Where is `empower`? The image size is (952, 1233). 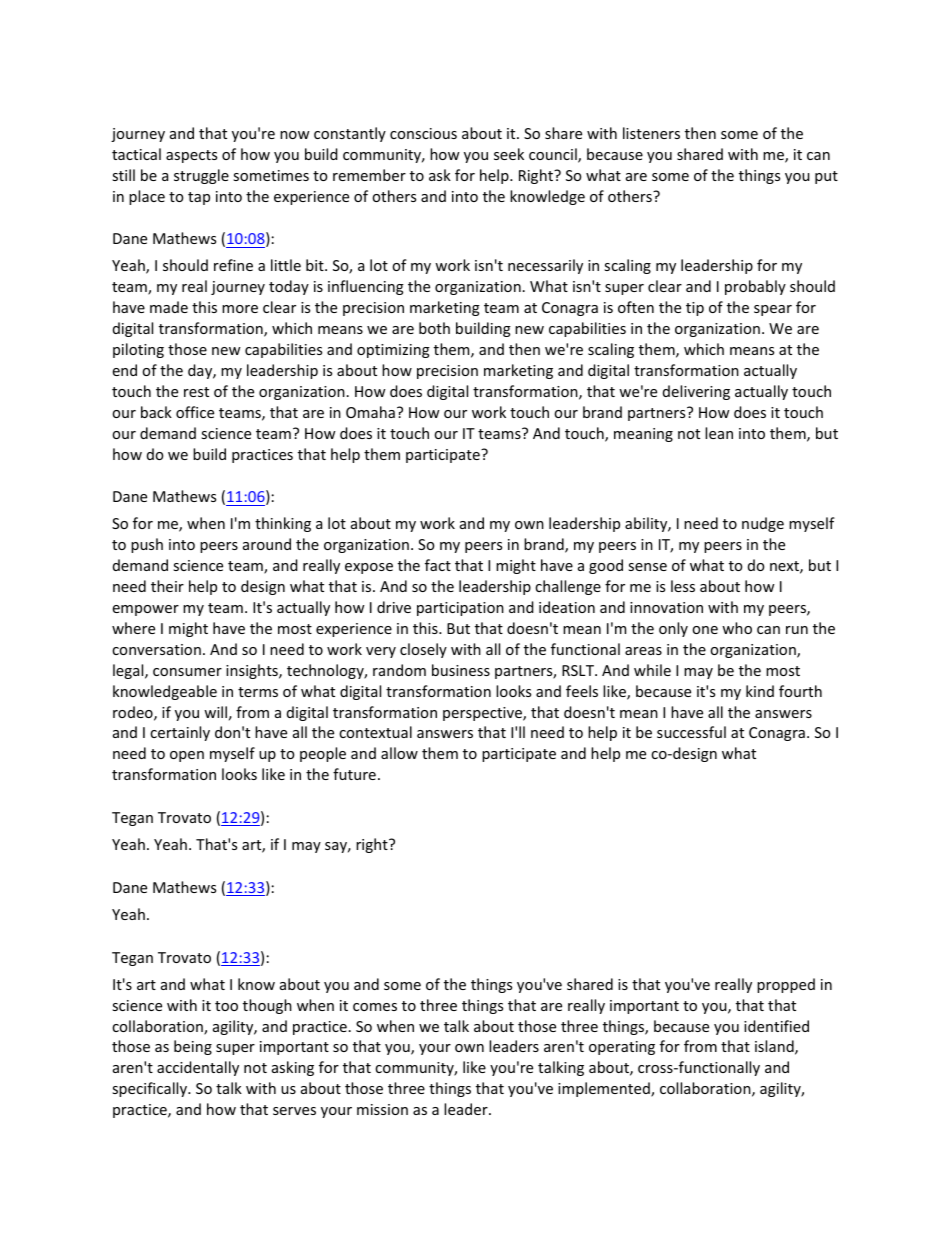
empower is located at coordinates (146, 610).
